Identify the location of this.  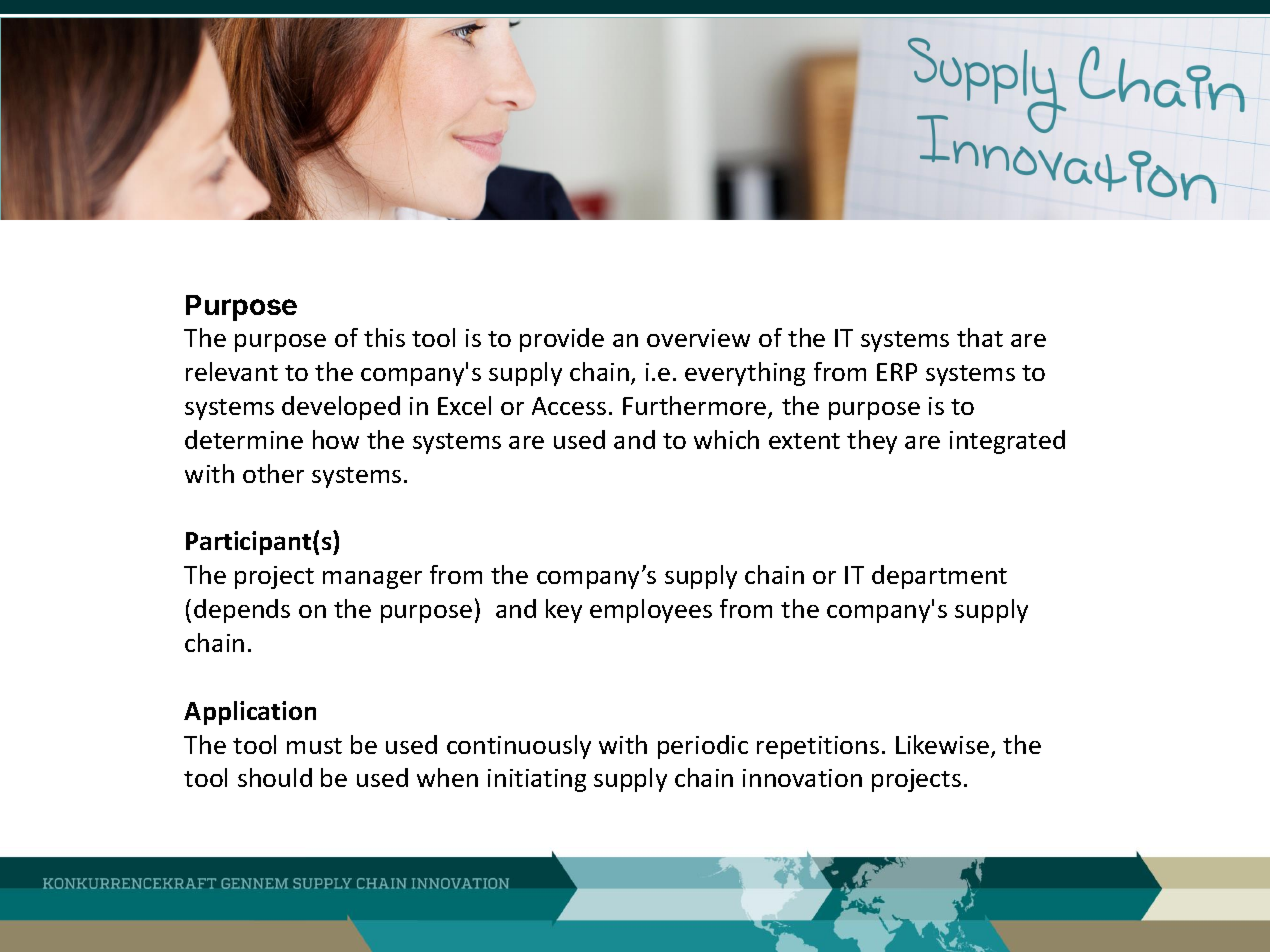
(384, 337).
